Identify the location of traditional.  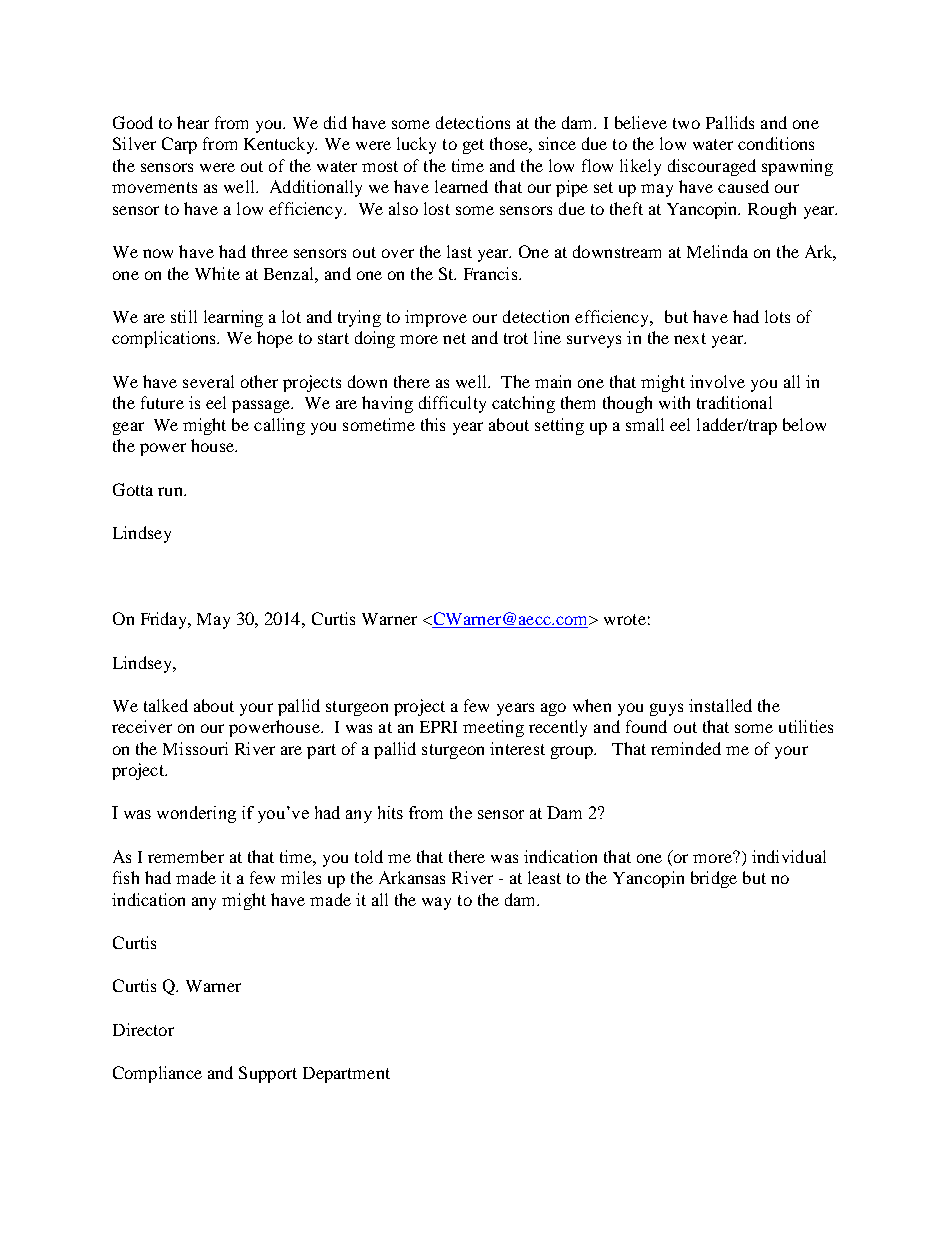
(734, 402).
